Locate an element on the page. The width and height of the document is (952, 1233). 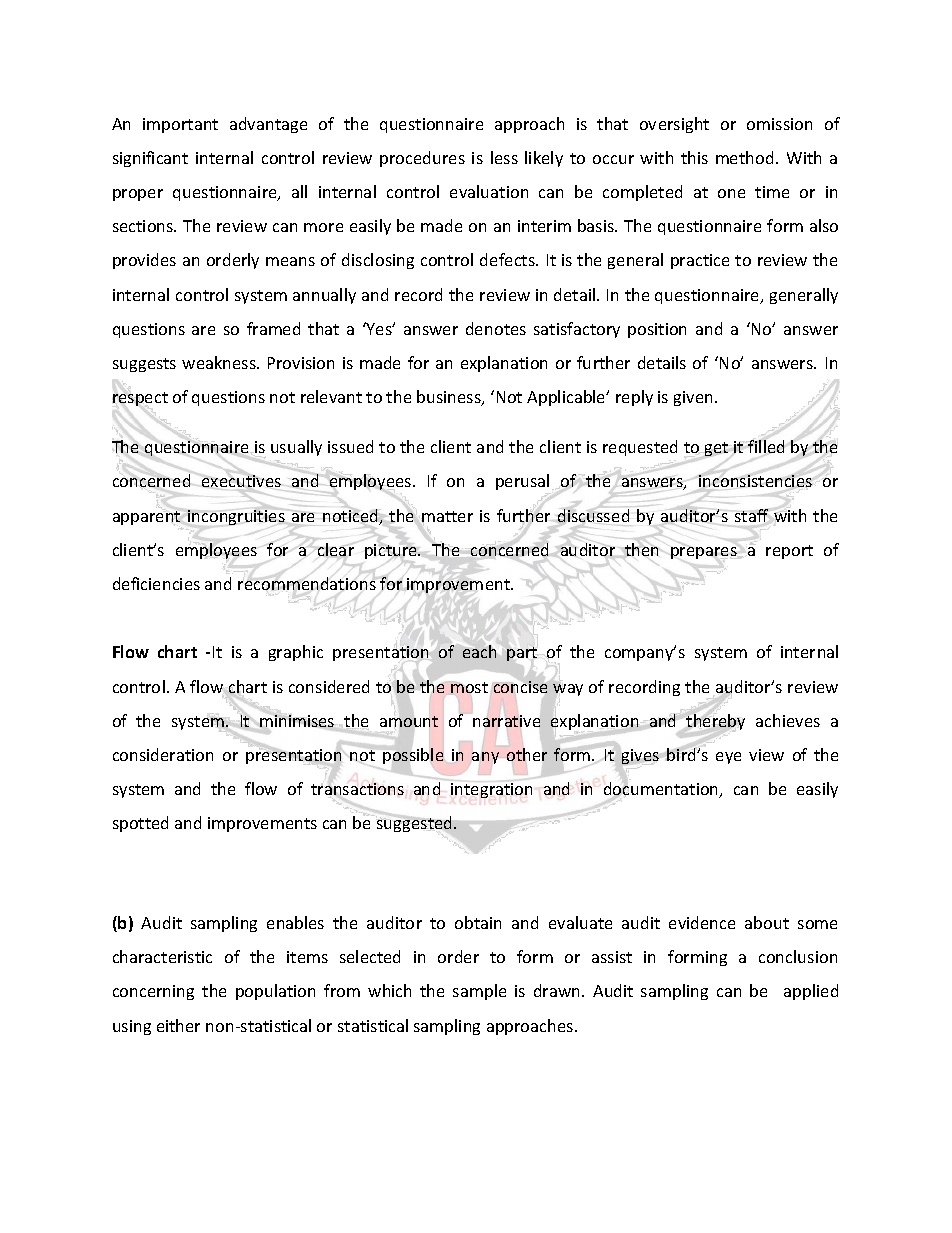
important is located at coordinates (180, 125).
